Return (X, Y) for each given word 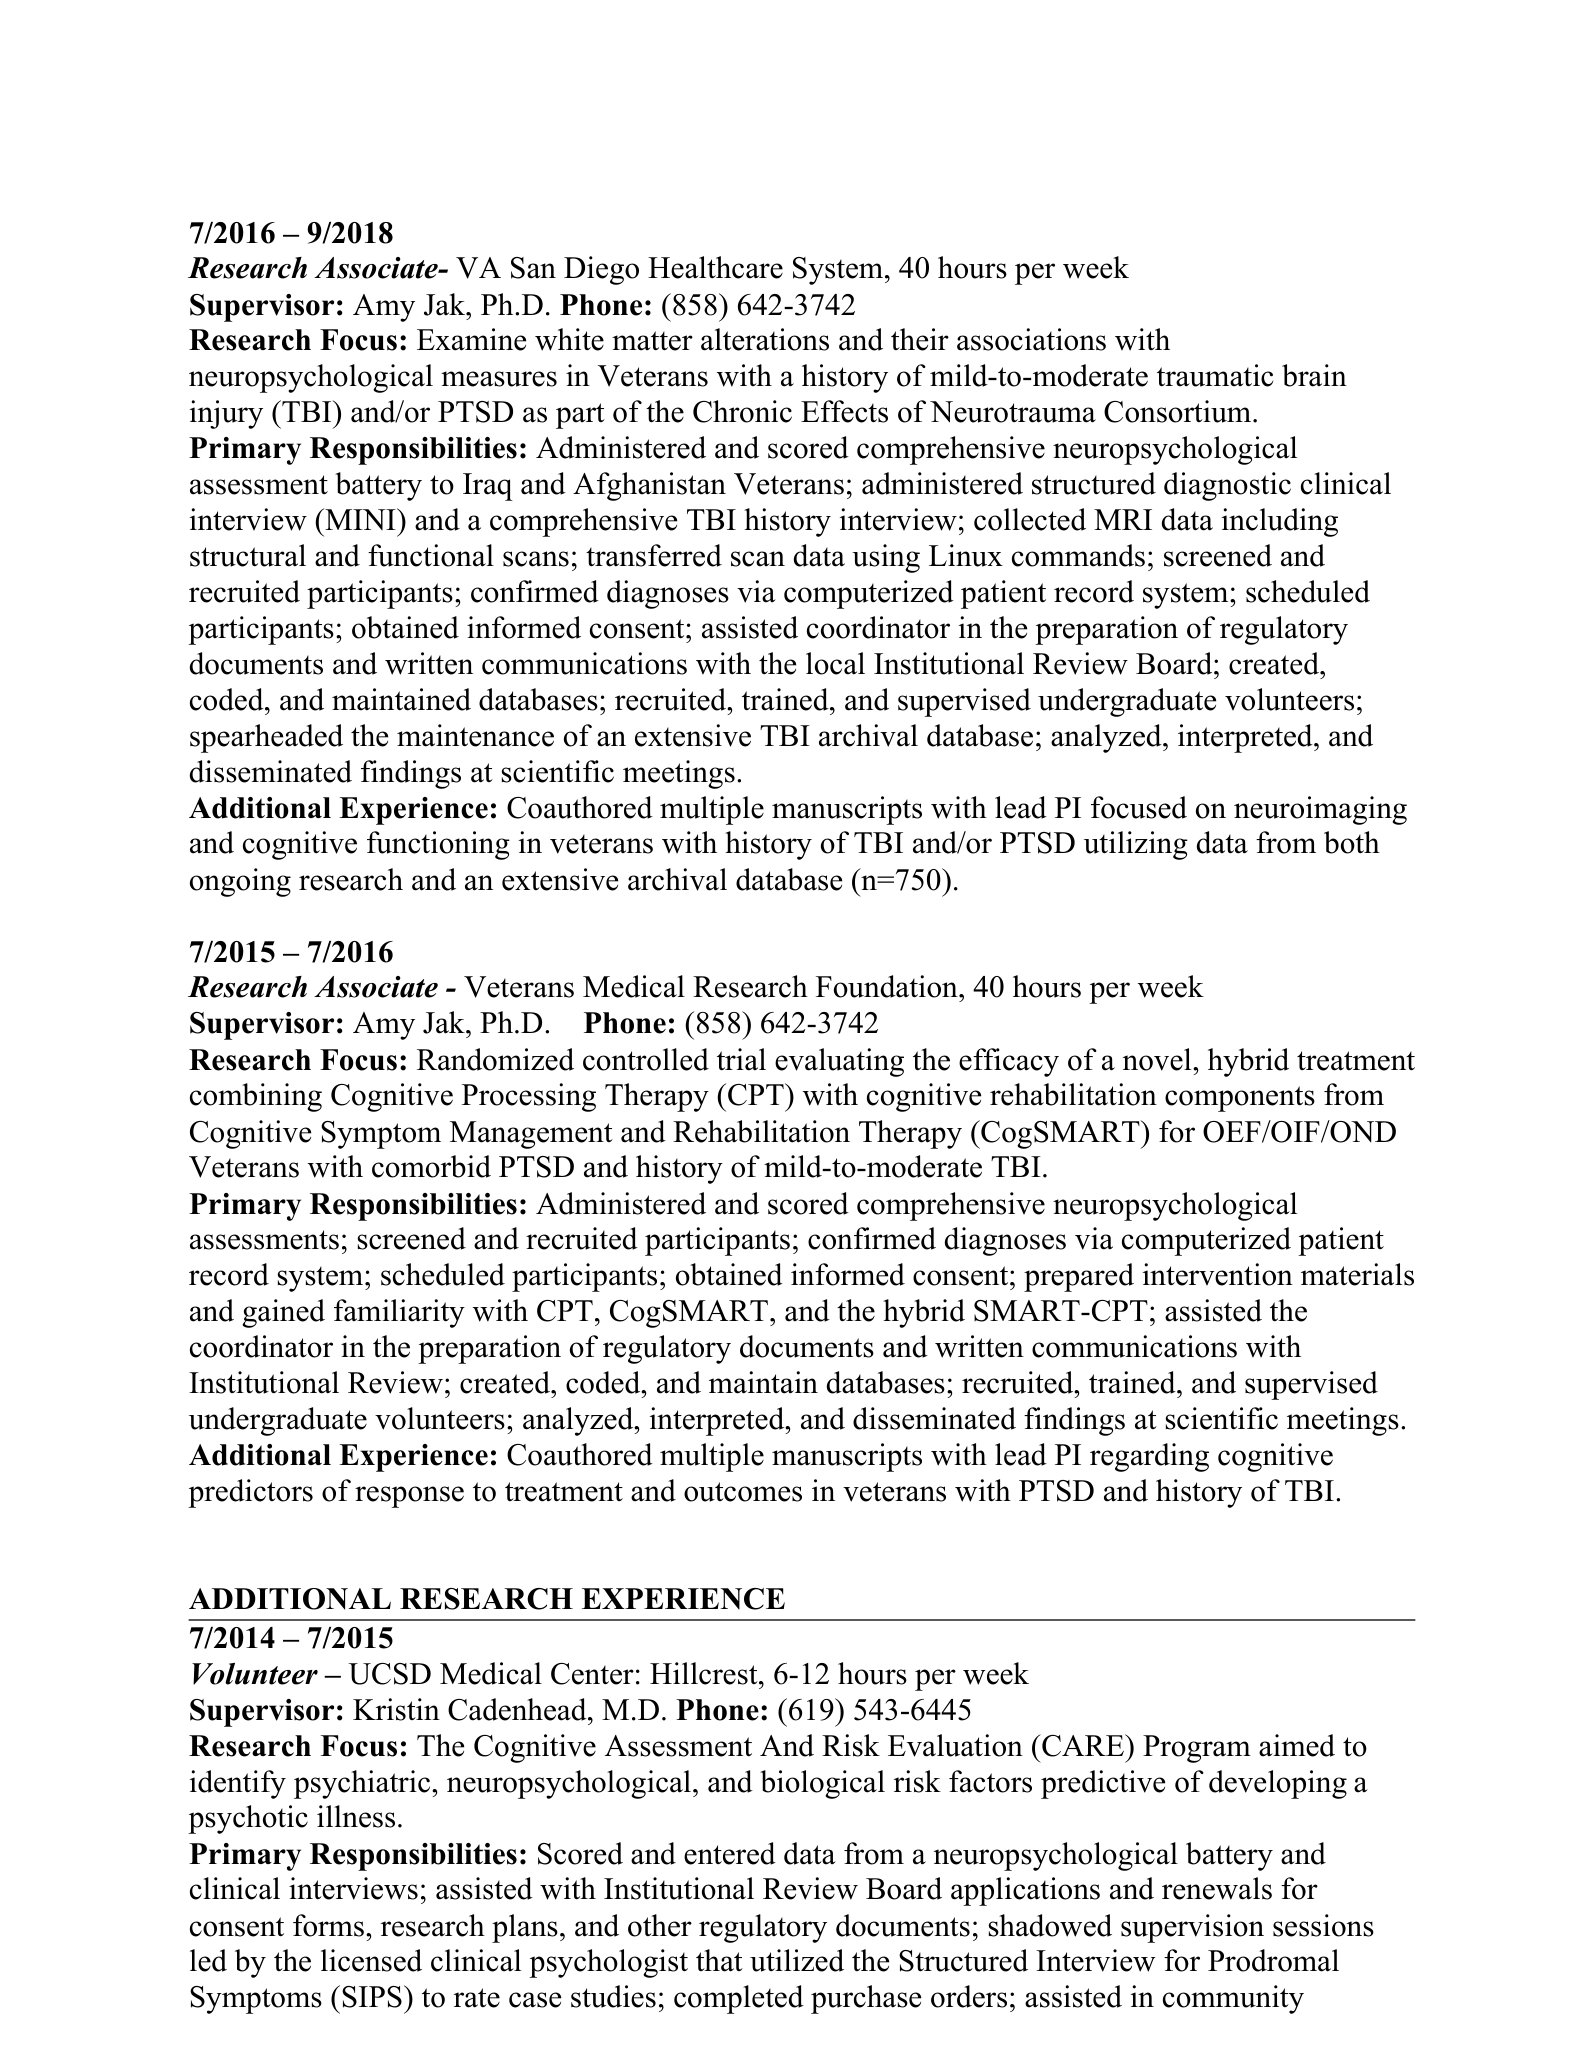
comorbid (431, 1166)
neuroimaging (1320, 810)
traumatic (1215, 375)
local (835, 663)
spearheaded (266, 738)
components (1240, 1099)
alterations (765, 339)
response (409, 1497)
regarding (1149, 1457)
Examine (471, 339)
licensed (371, 1960)
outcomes (743, 1492)
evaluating (839, 1062)
